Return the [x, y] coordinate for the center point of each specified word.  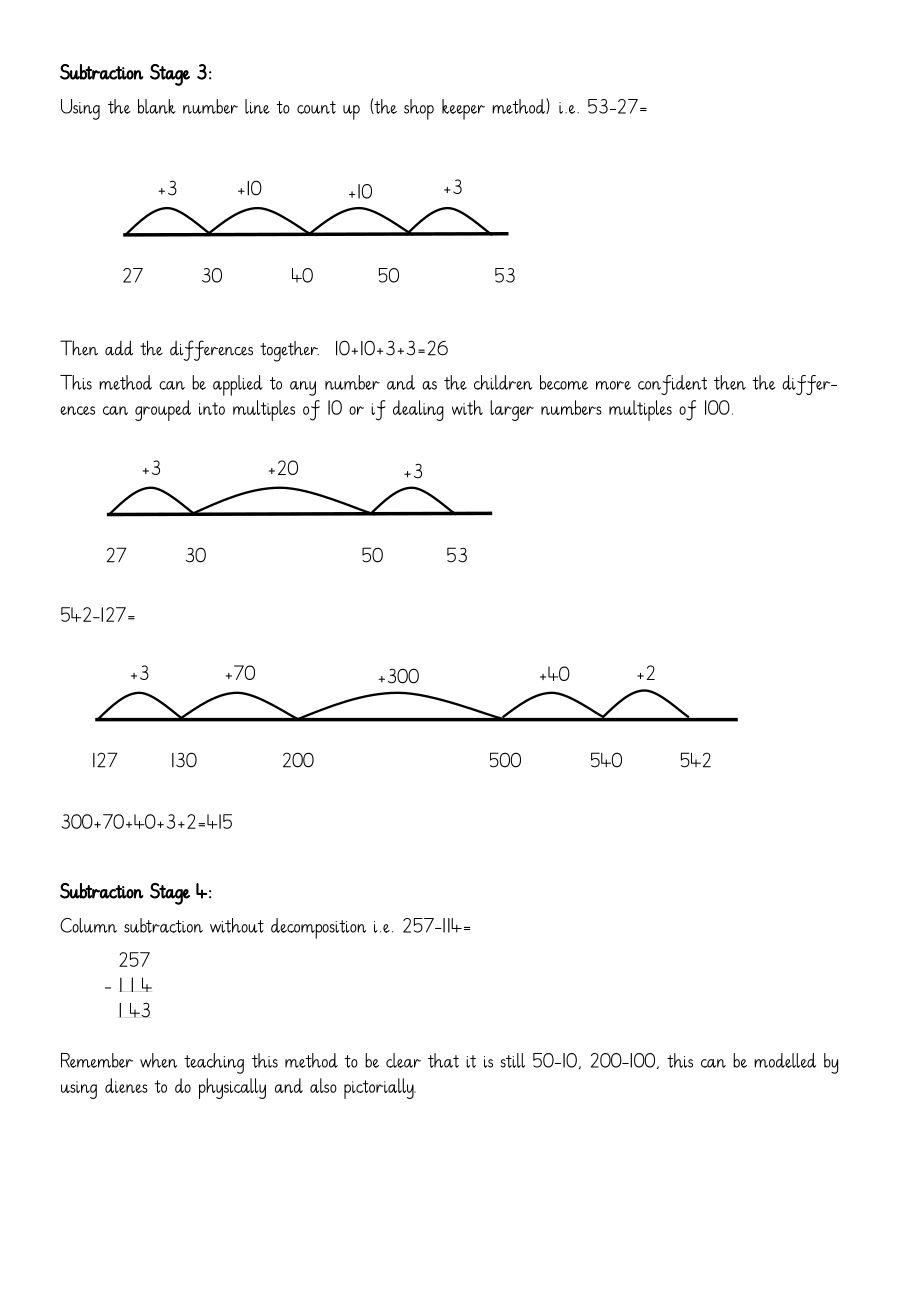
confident [672, 385]
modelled [785, 1060]
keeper [463, 109]
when [158, 1060]
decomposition [318, 928]
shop [419, 109]
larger [512, 410]
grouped [163, 410]
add [119, 348]
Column [88, 925]
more [613, 385]
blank [157, 106]
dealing [418, 410]
